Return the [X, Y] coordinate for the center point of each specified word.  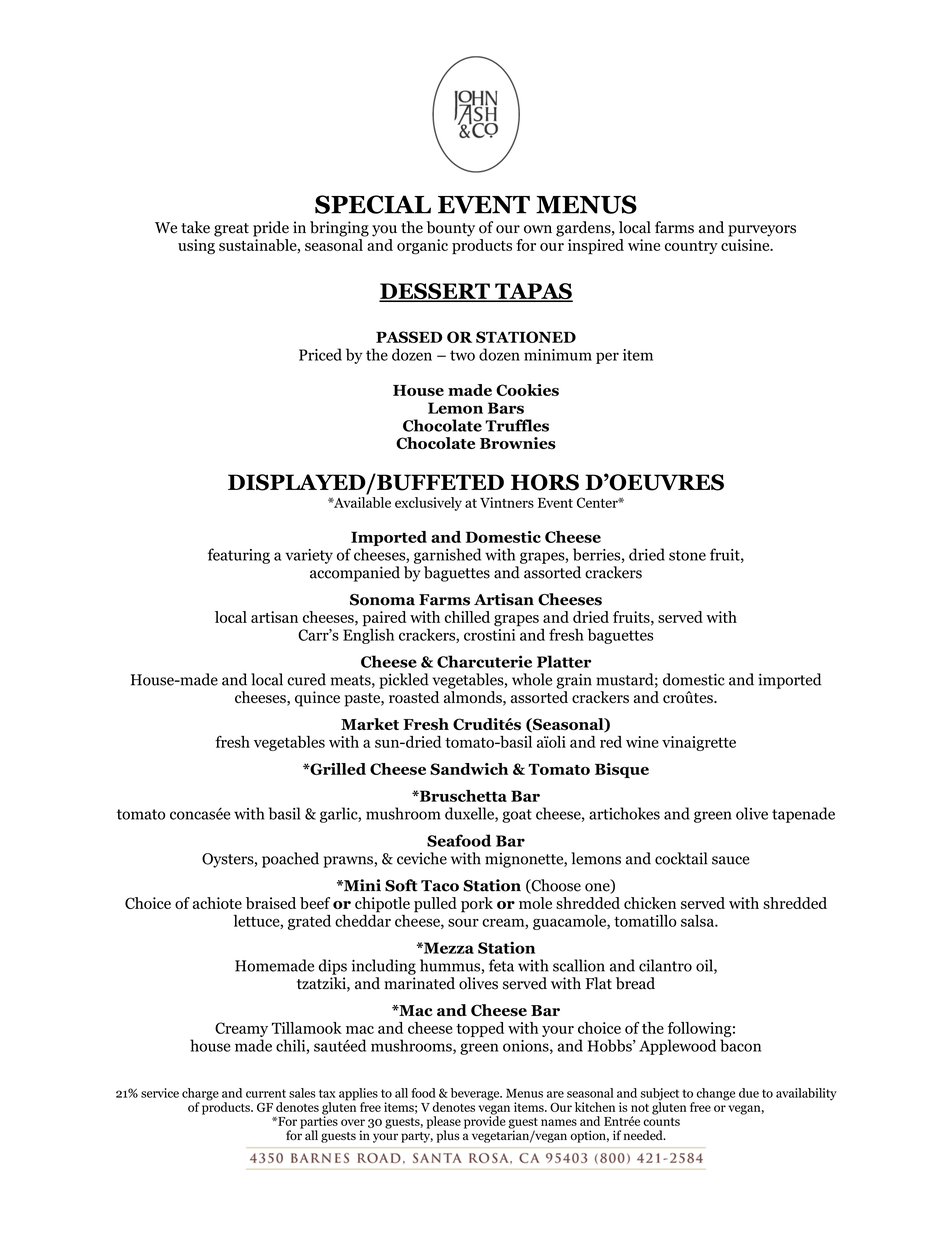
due [749, 1093]
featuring [239, 556]
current [266, 1093]
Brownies [518, 443]
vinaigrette [699, 743]
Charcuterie [484, 661]
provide [485, 1121]
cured [306, 679]
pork [477, 905]
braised [271, 903]
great [231, 230]
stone [687, 555]
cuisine [746, 245]
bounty [451, 229]
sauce [731, 860]
